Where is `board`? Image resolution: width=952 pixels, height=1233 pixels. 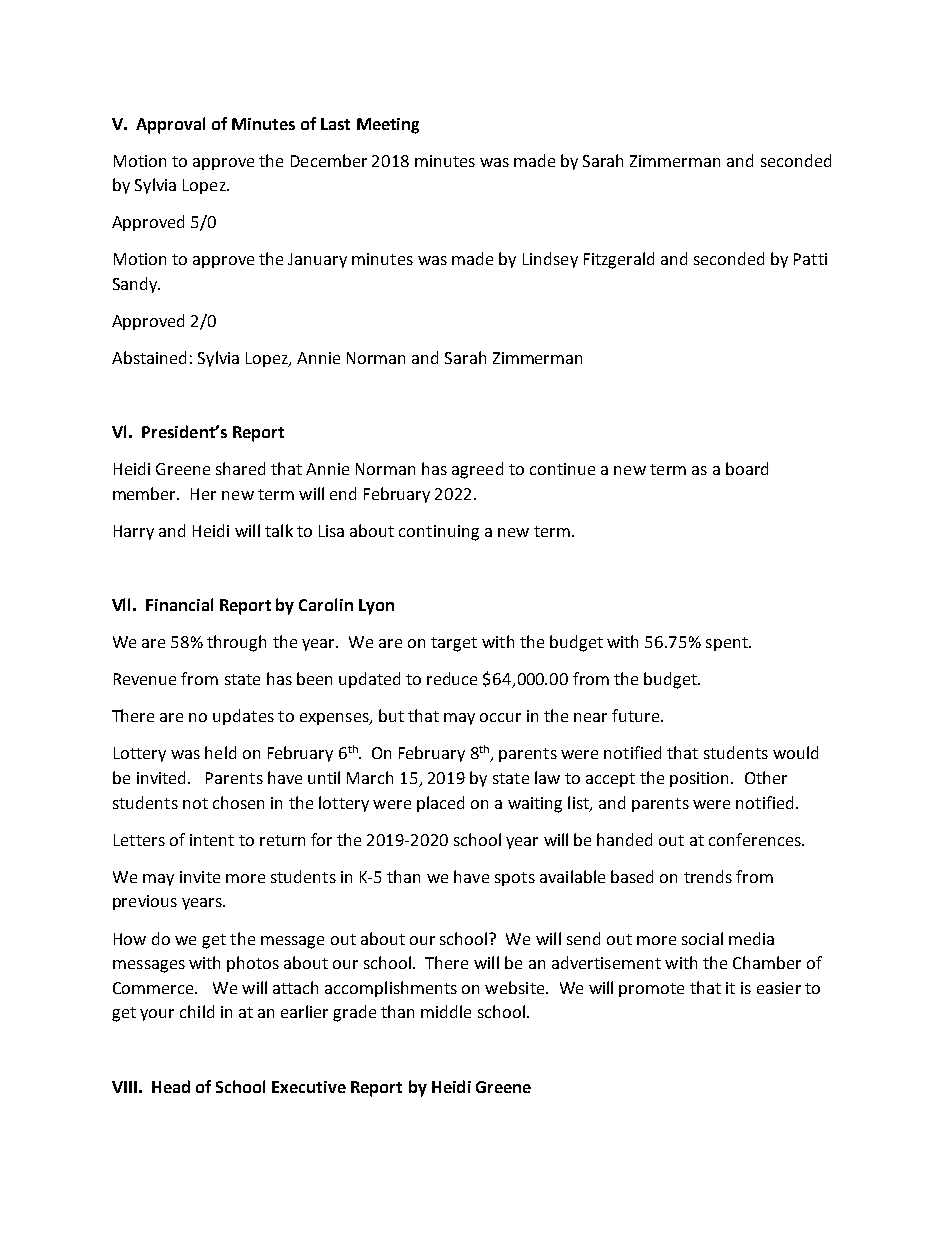
board is located at coordinates (747, 468).
